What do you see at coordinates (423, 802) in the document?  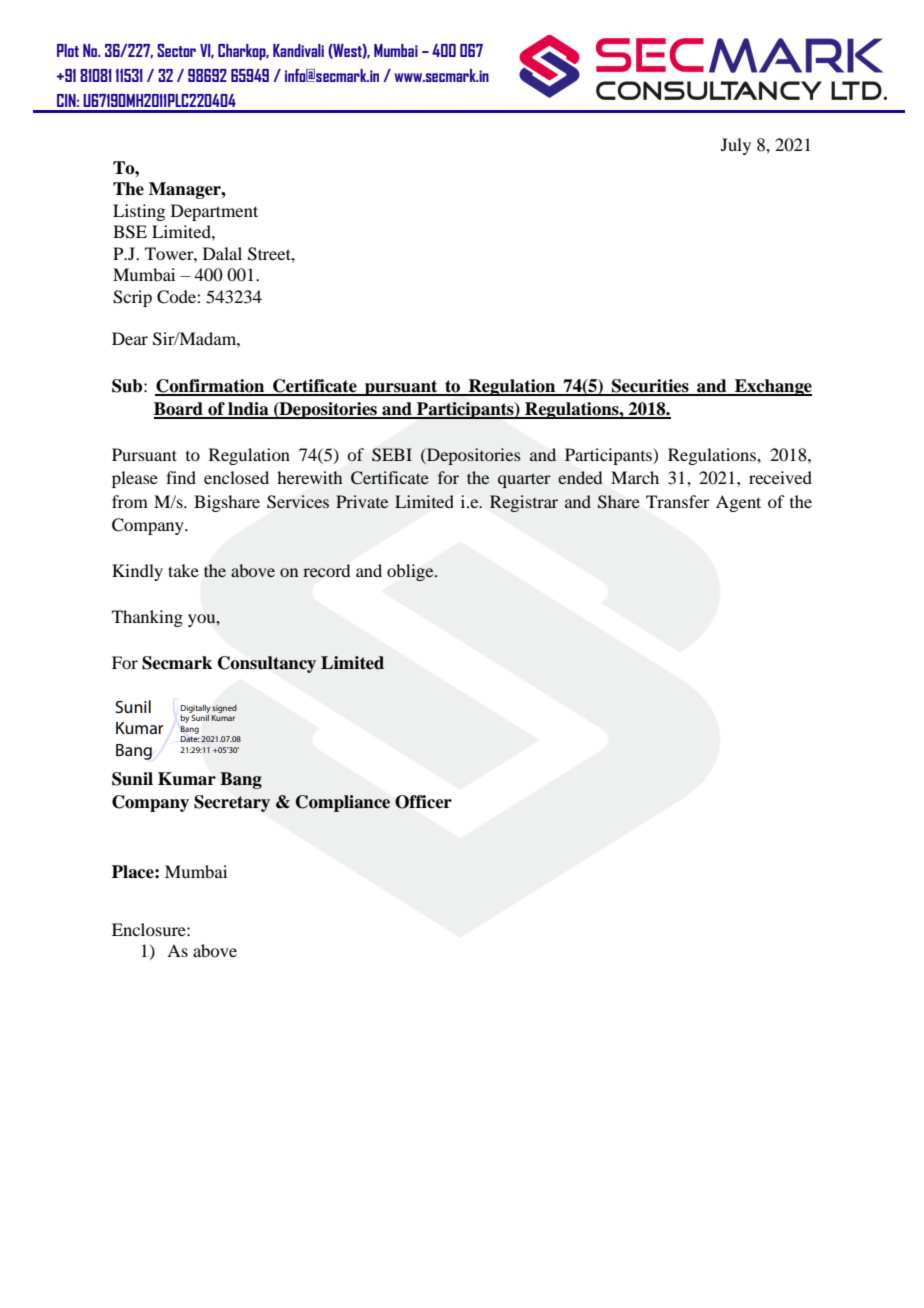 I see `Officer` at bounding box center [423, 802].
